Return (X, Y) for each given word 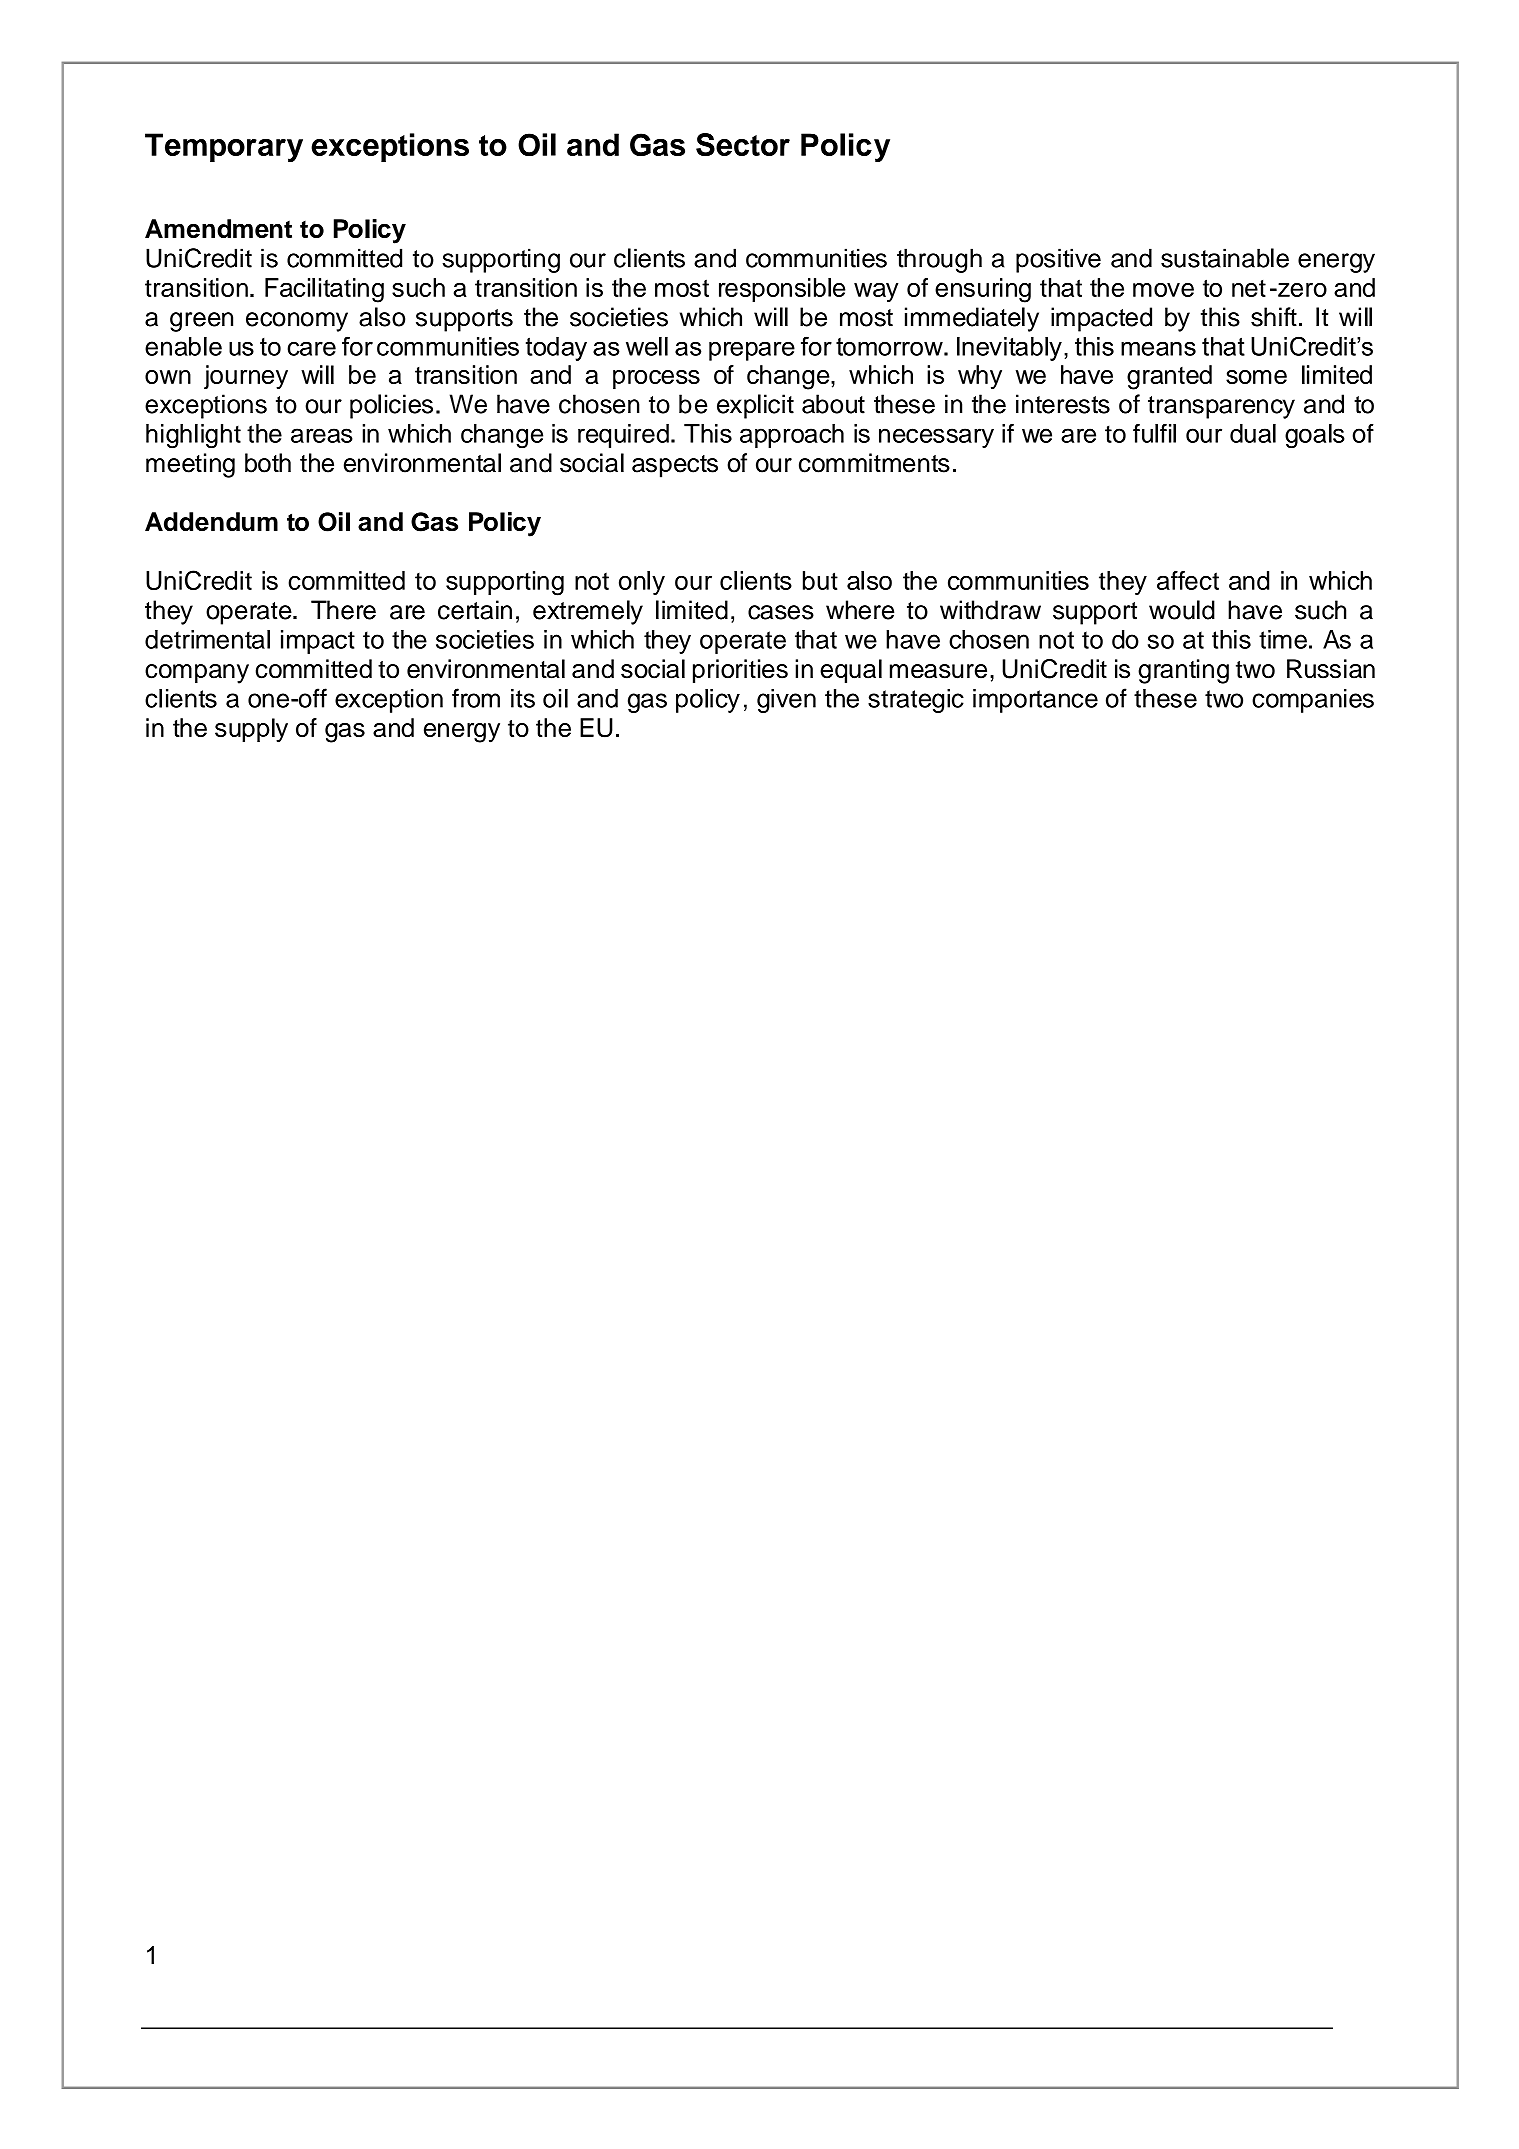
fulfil (1154, 433)
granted (1169, 377)
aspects (675, 466)
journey (246, 377)
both (268, 463)
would (1182, 610)
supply (251, 730)
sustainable (1225, 258)
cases (781, 612)
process (656, 379)
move (1163, 290)
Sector (743, 145)
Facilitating (324, 290)
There (343, 610)
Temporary (224, 148)
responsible (782, 290)
